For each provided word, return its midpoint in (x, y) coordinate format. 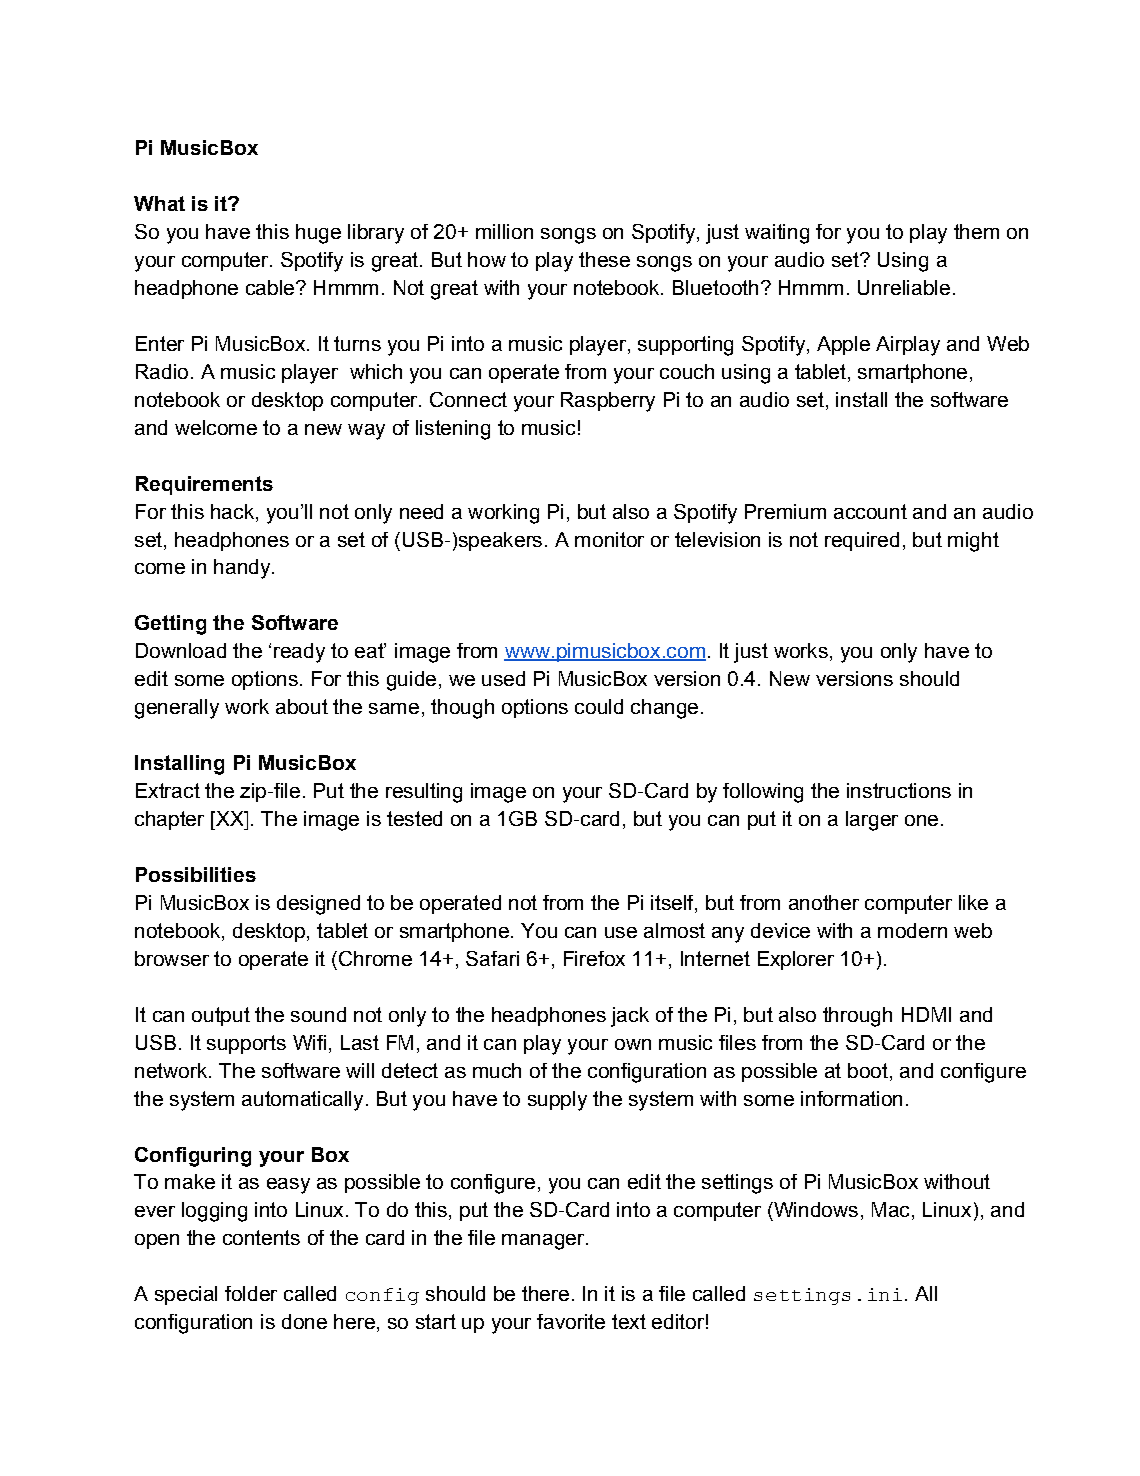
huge (318, 234)
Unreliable (904, 287)
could (599, 706)
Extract (168, 790)
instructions (899, 790)
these (604, 259)
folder (251, 1293)
